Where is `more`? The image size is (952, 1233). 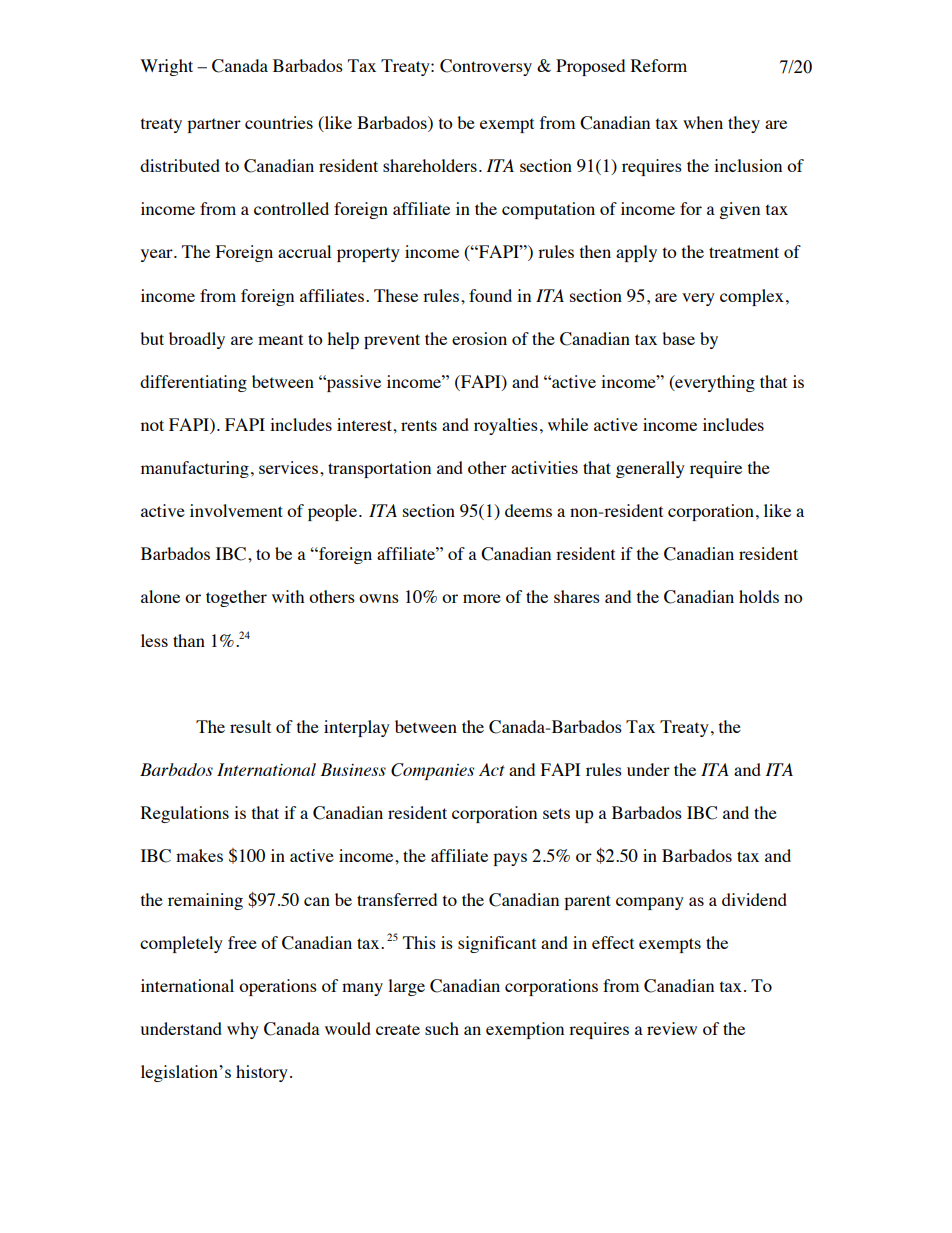 more is located at coordinates (482, 598).
